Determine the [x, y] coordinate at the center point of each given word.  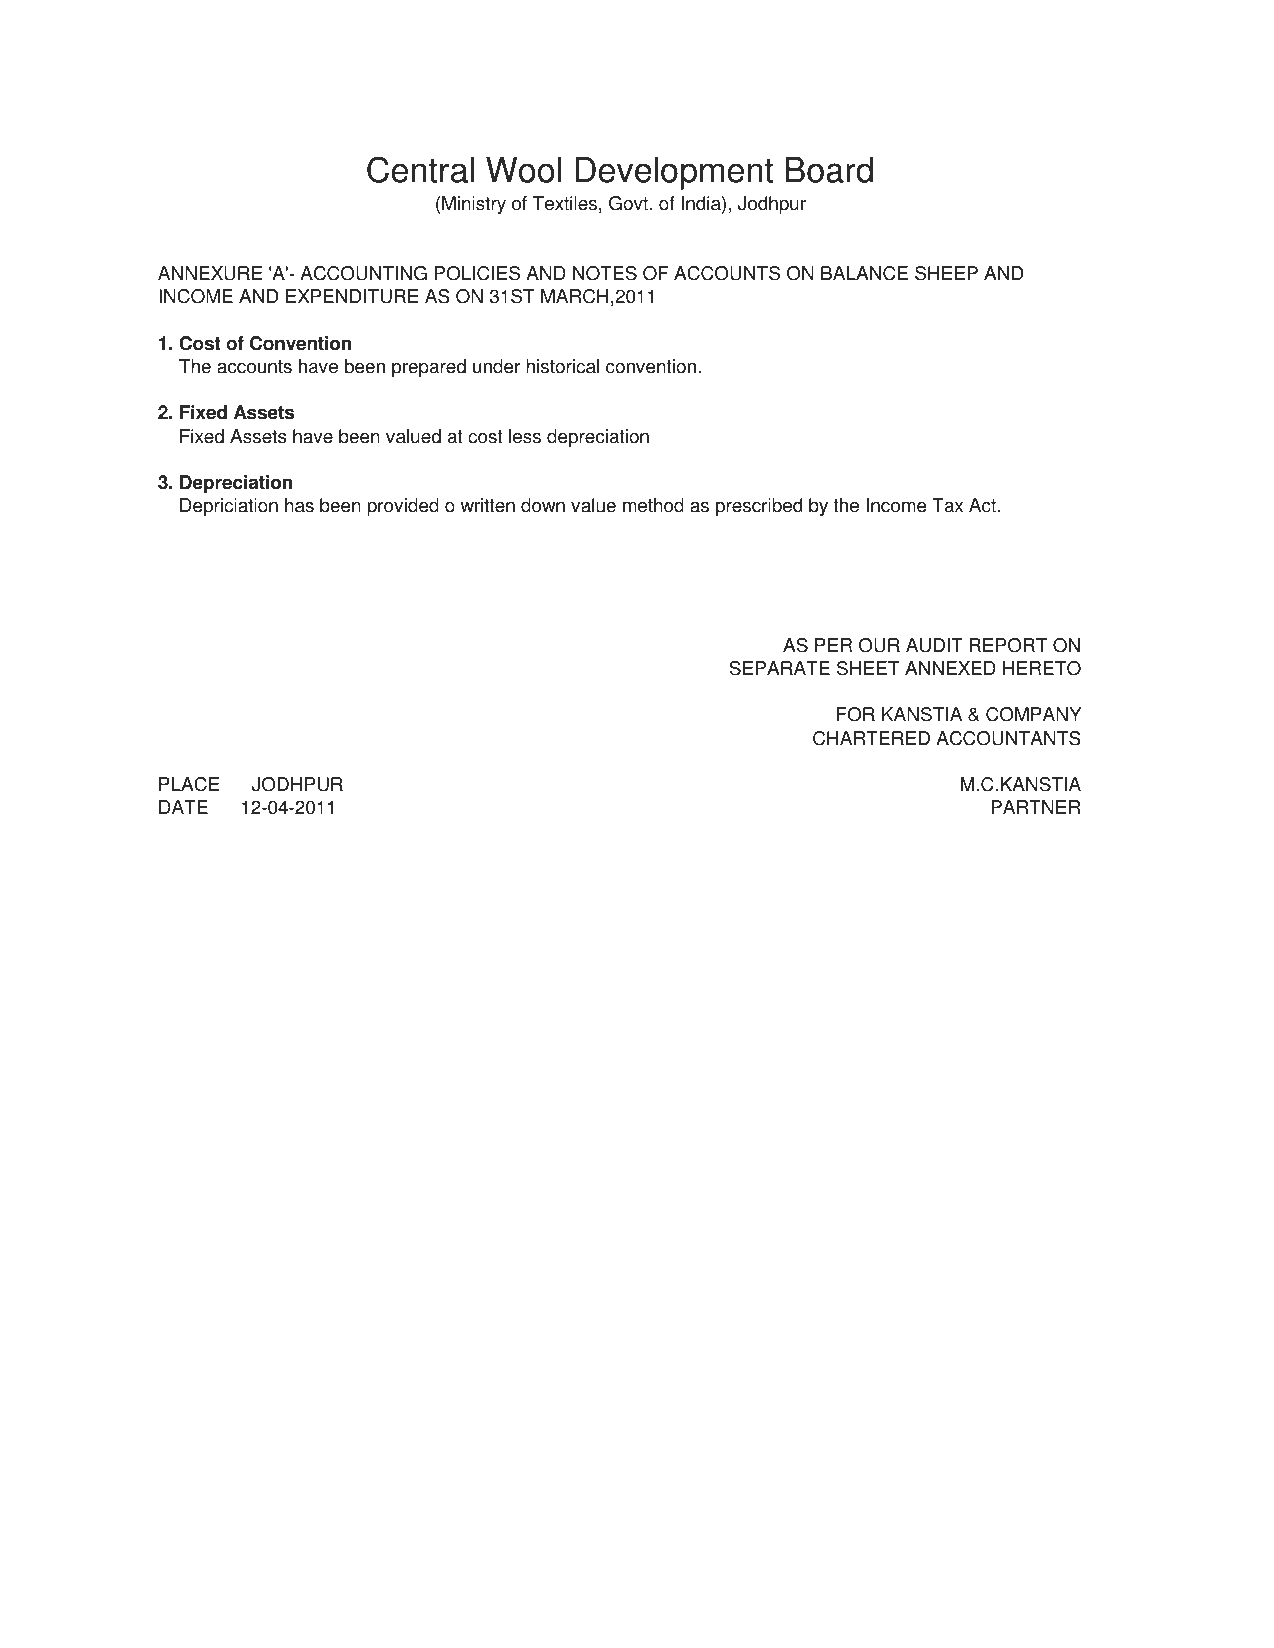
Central [420, 169]
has [299, 505]
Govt [630, 203]
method [653, 505]
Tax [947, 505]
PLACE [189, 784]
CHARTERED [871, 738]
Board [829, 170]
